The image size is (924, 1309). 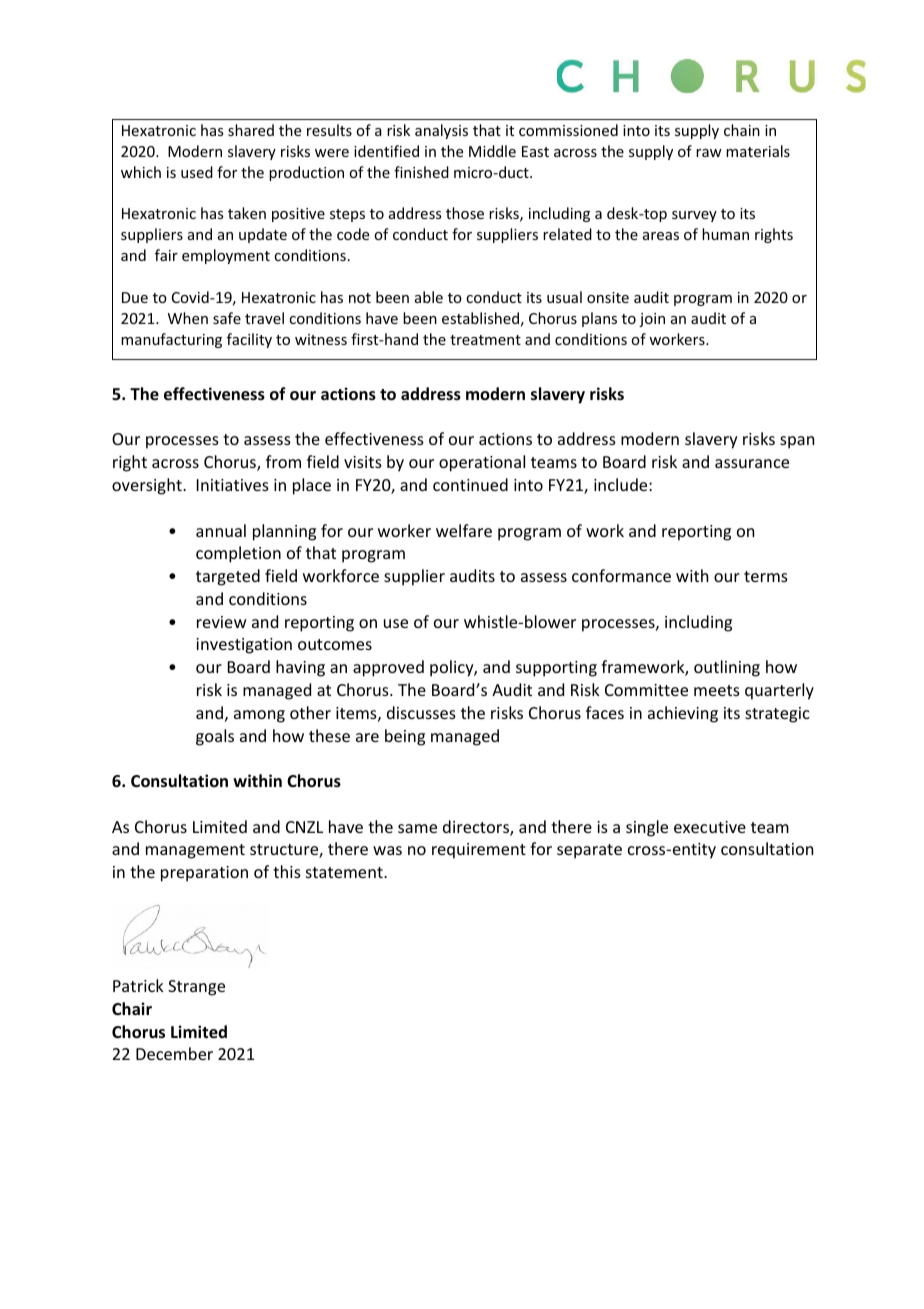 What do you see at coordinates (174, 1053) in the page?
I see `December` at bounding box center [174, 1053].
